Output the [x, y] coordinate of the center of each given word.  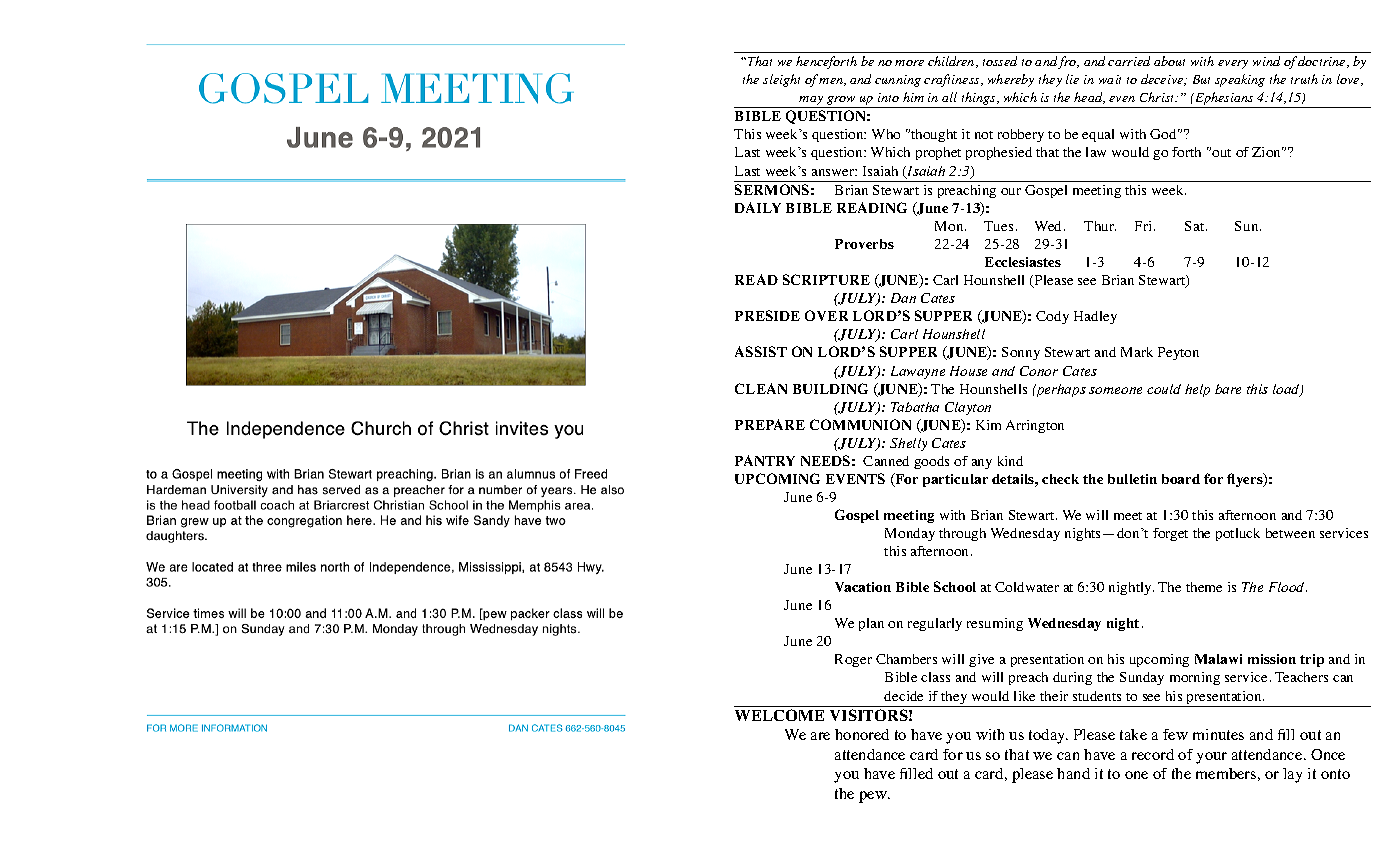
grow [841, 102]
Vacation [863, 587]
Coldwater [1027, 587]
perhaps [1060, 390]
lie [1072, 79]
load [1287, 390]
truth [1304, 79]
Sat [1196, 226]
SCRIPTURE [826, 279]
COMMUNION [860, 424]
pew [874, 797]
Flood [1288, 587]
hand [1073, 773]
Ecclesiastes [1023, 262]
